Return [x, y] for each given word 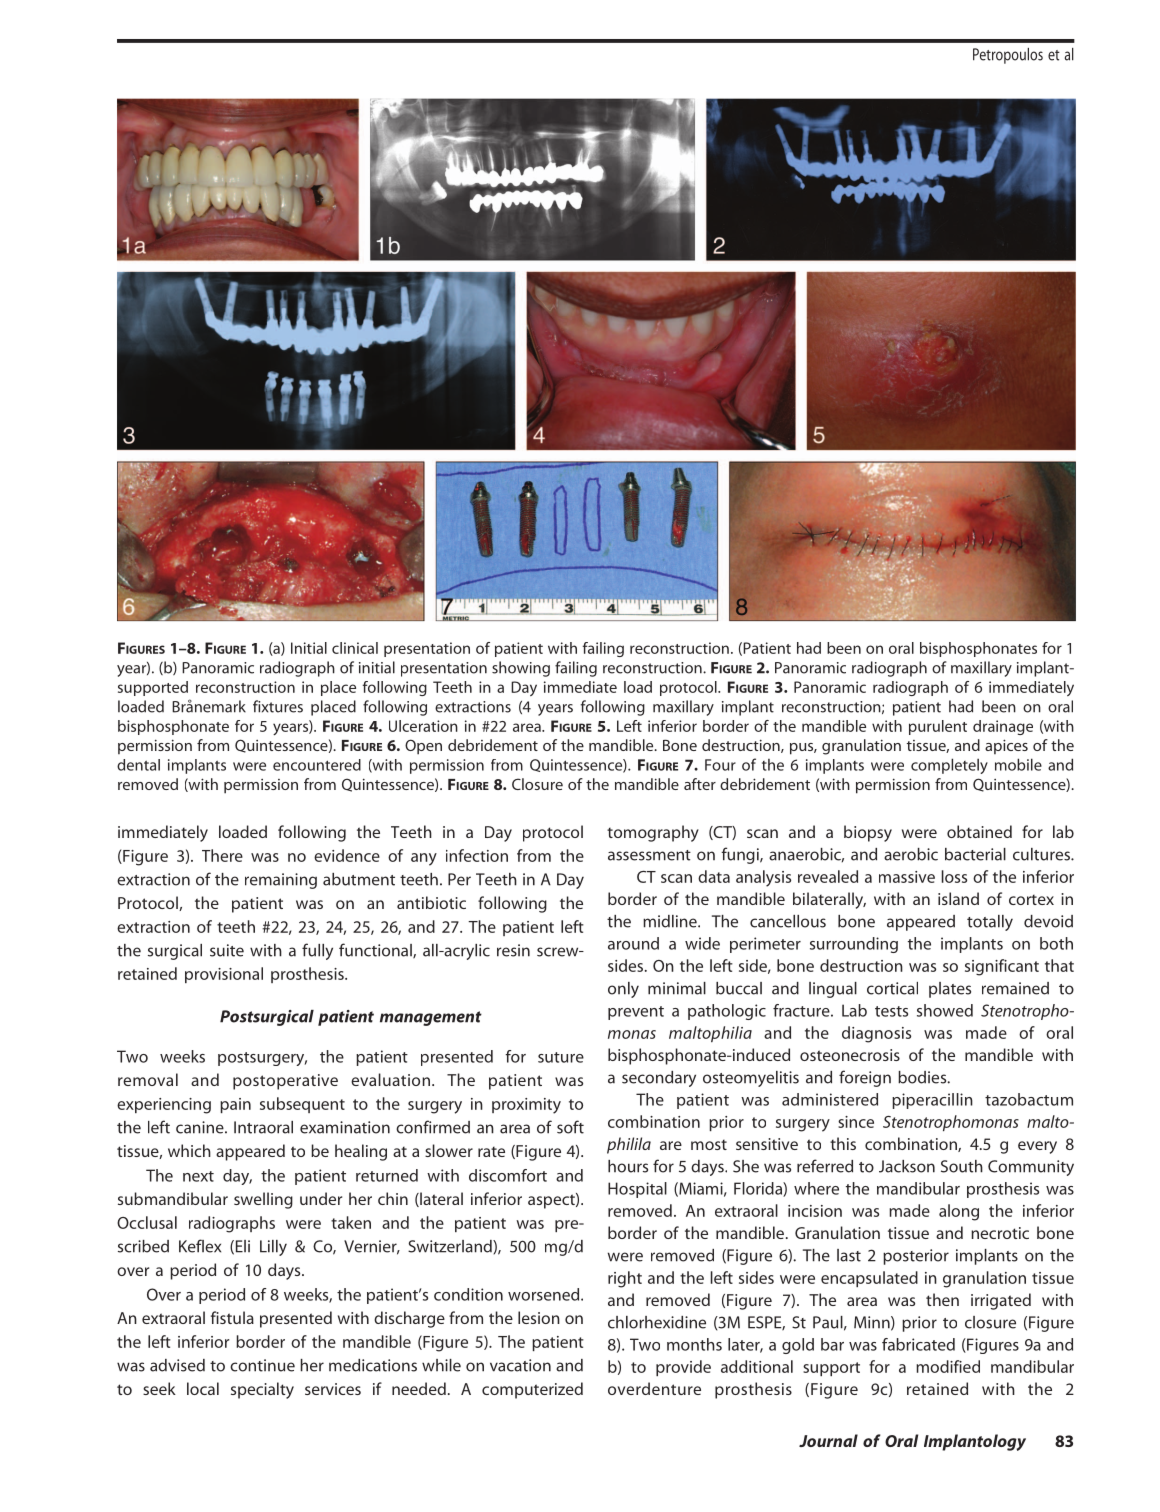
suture [561, 1057]
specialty [262, 1390]
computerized [532, 1390]
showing [521, 669]
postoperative [285, 1082]
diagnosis [876, 1034]
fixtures [278, 706]
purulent [938, 727]
